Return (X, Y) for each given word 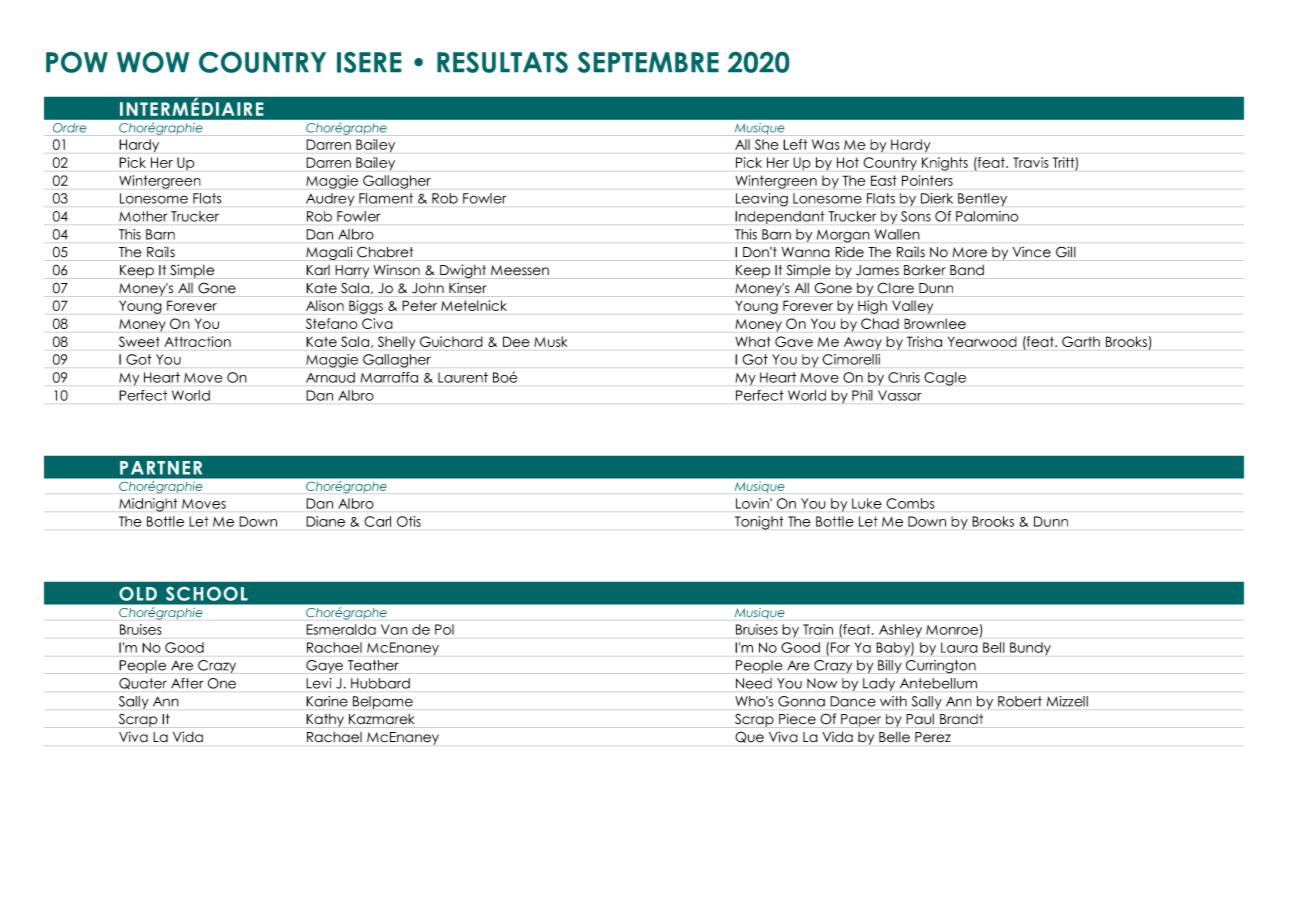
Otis (409, 521)
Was (825, 144)
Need (754, 683)
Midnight (148, 505)
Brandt (961, 719)
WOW (153, 62)
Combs (910, 503)
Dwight (463, 271)
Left (795, 144)
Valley (912, 307)
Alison (325, 305)
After (187, 683)
